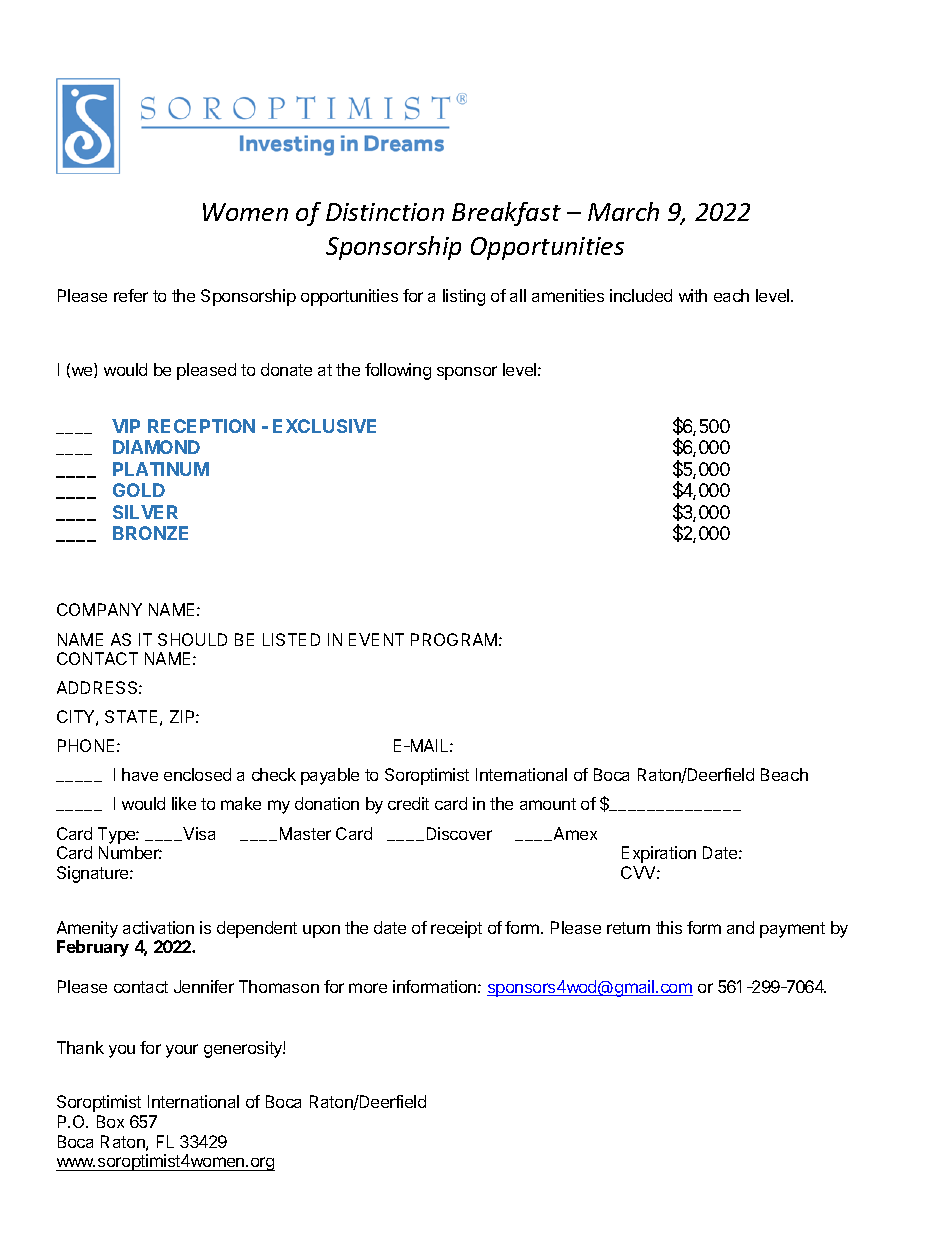  Describe the element at coordinates (131, 295) in the screenshot. I see `refer` at that location.
